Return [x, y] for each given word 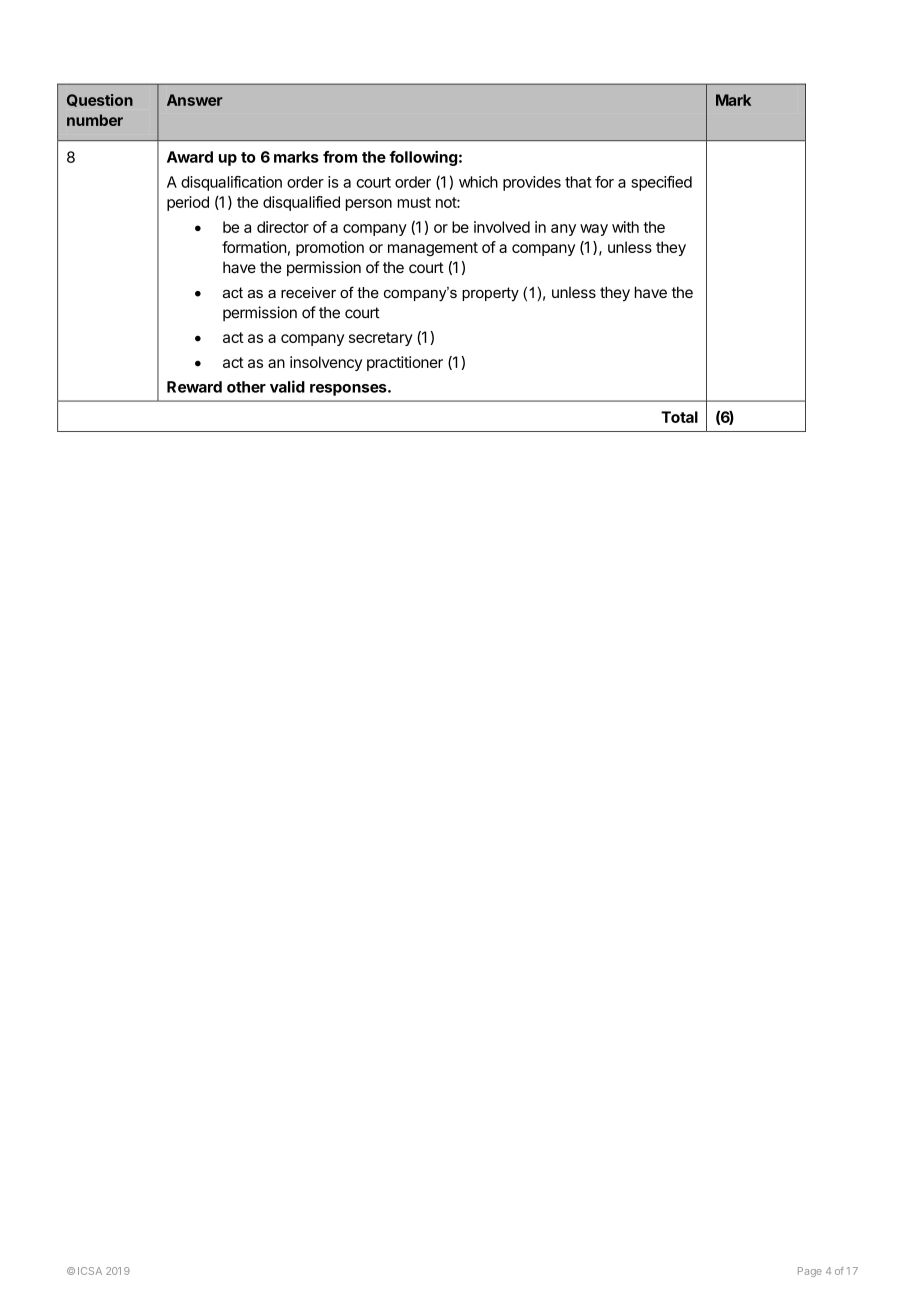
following [423, 158]
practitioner [405, 363]
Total [679, 417]
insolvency [326, 363]
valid [287, 386]
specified [661, 183]
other [246, 387]
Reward [194, 387]
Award [190, 157]
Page [810, 1272]
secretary [381, 339]
